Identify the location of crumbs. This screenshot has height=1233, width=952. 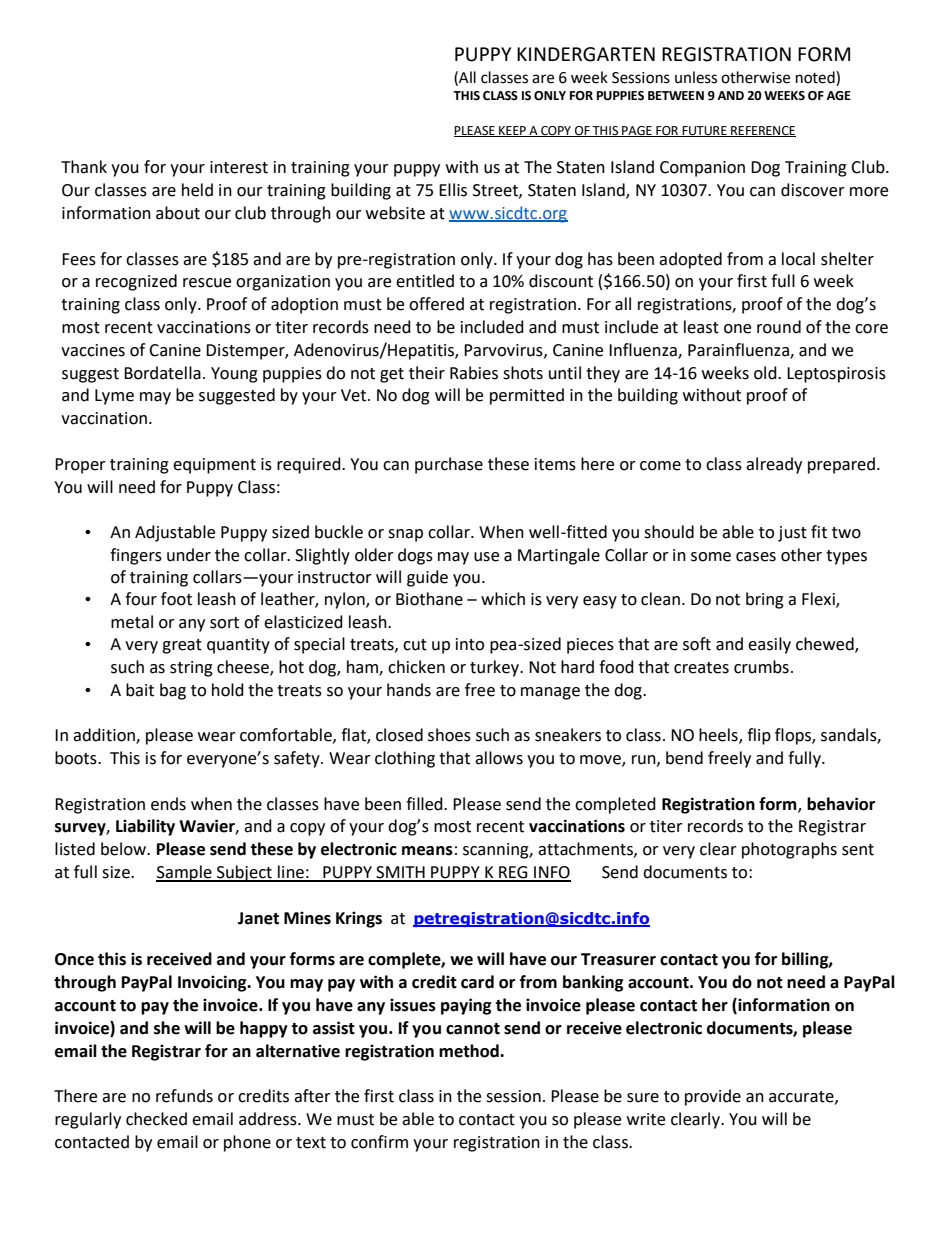
(761, 667).
